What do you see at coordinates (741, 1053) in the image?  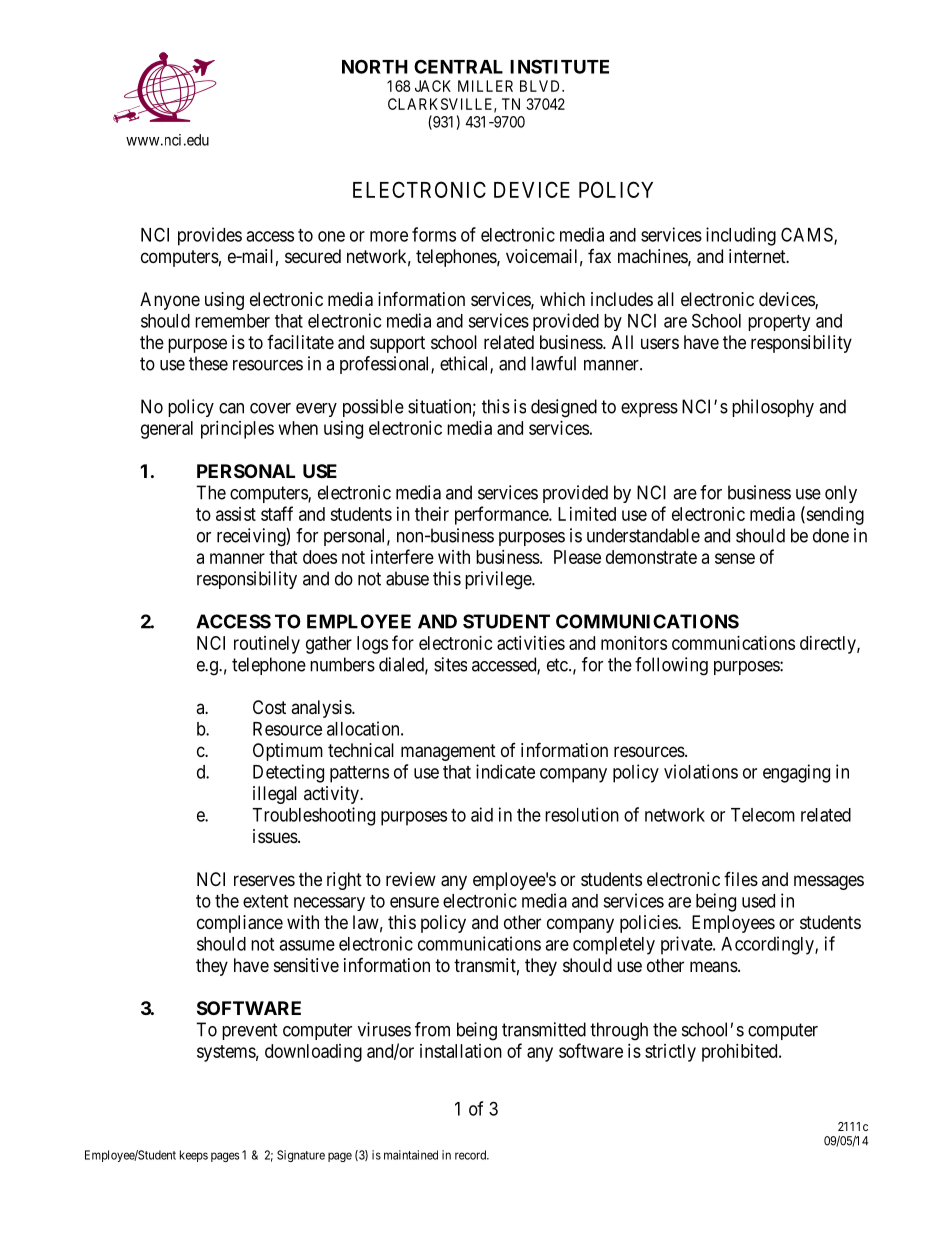 I see `prohibited` at bounding box center [741, 1053].
